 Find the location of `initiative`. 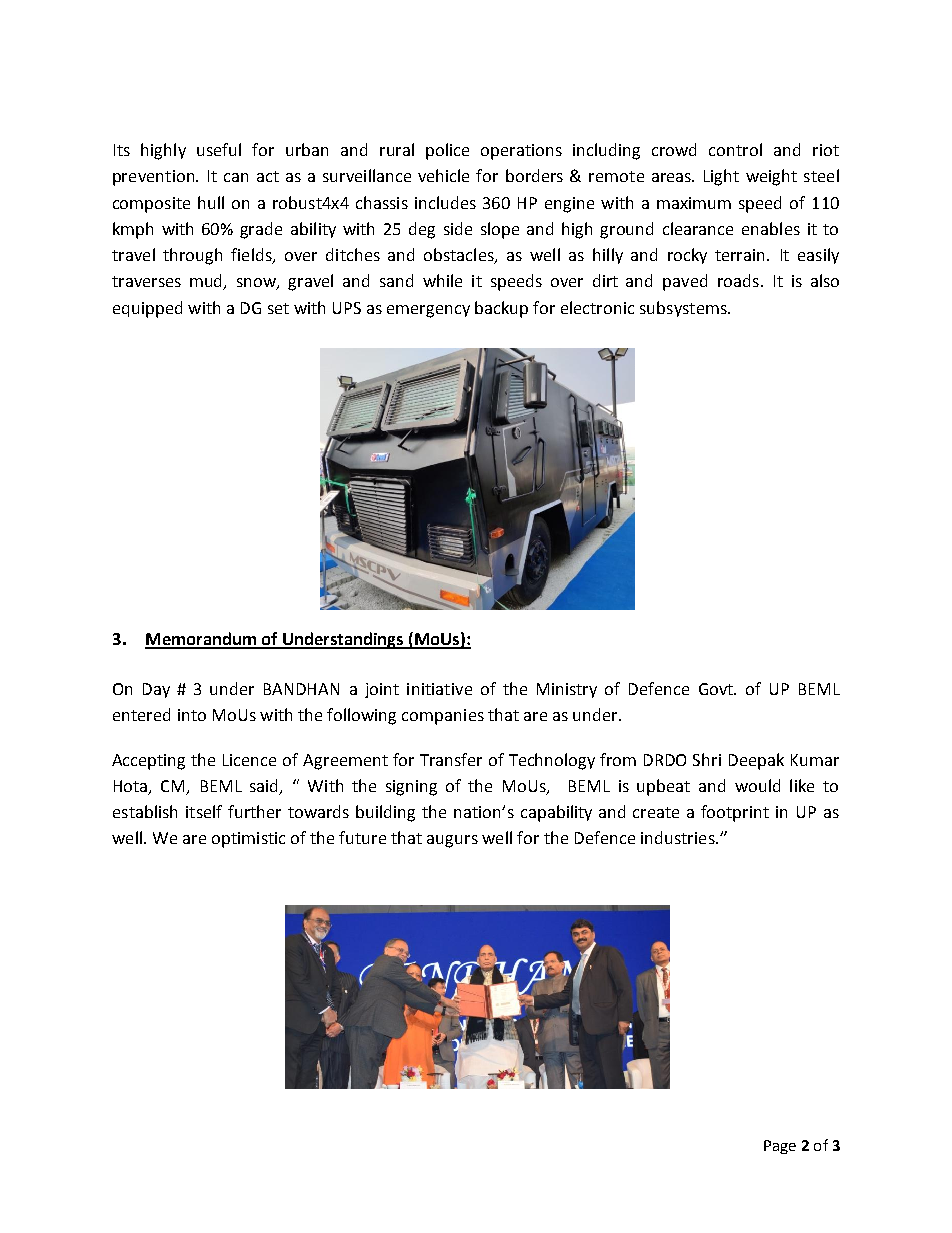

initiative is located at coordinates (439, 689).
